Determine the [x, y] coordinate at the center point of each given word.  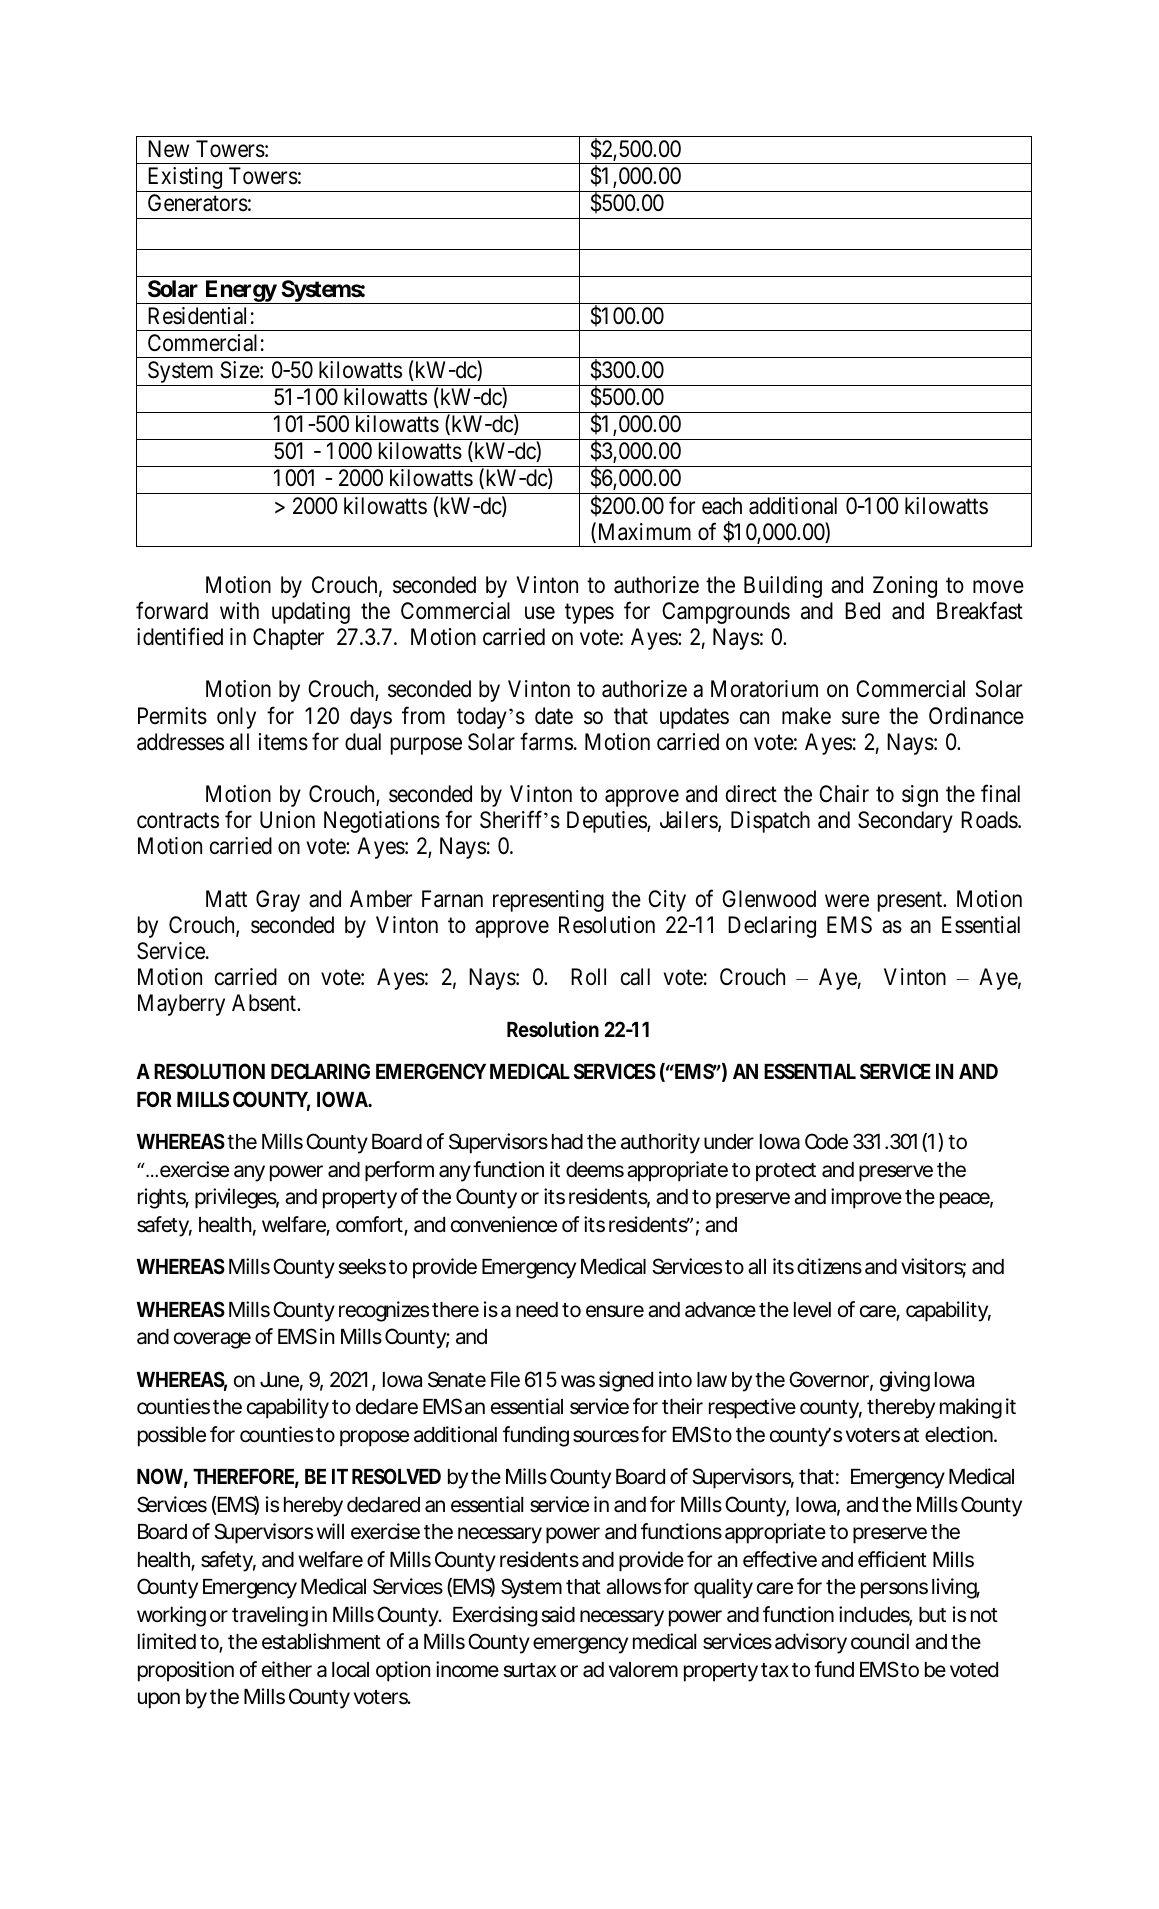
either [287, 1669]
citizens [829, 1266]
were [847, 901]
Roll [588, 976]
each [722, 506]
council [880, 1641]
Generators [198, 203]
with [239, 610]
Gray [278, 901]
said [558, 1614]
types [589, 614]
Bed [862, 611]
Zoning [905, 587]
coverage [212, 1340]
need [537, 1310]
